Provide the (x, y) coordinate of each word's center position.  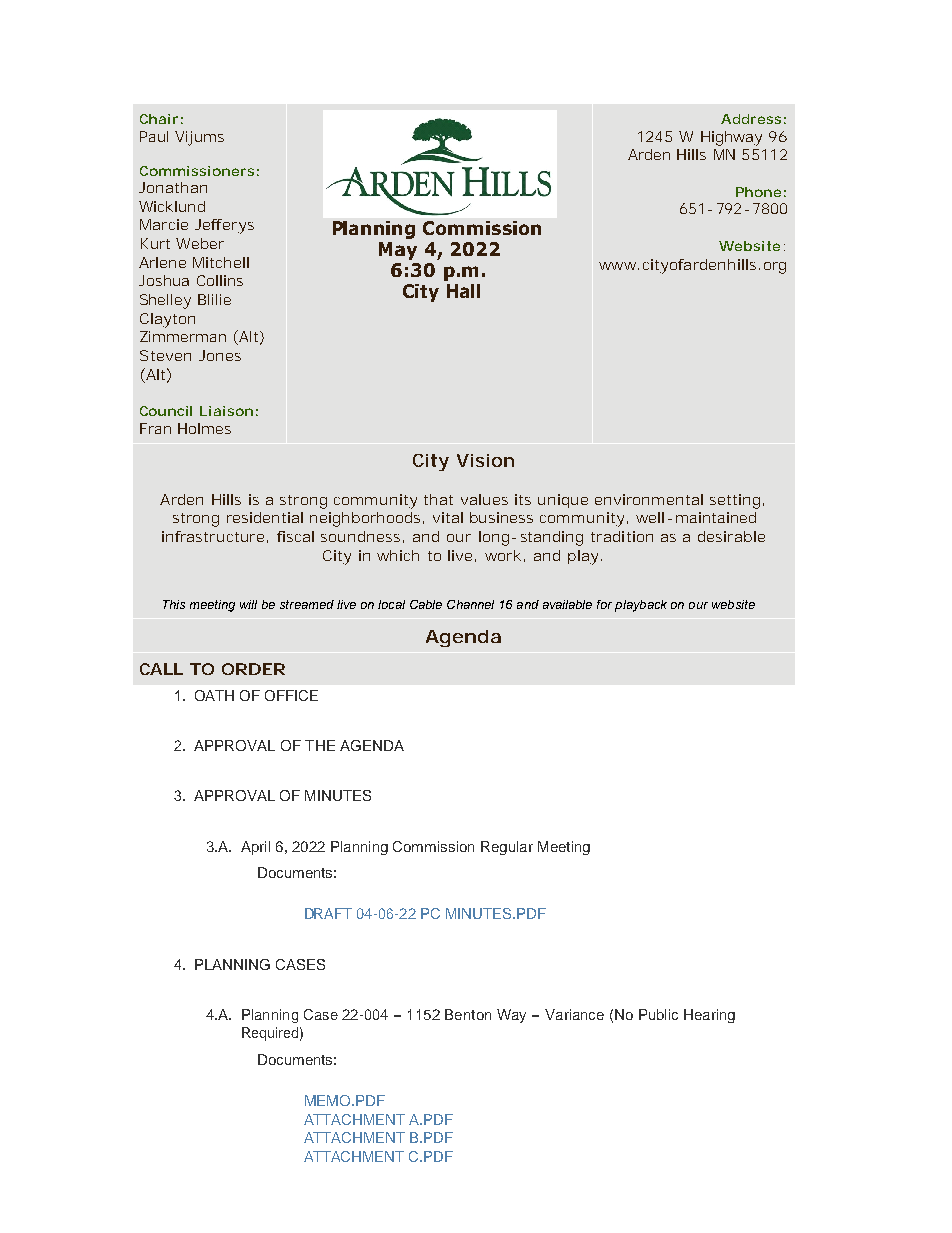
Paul (154, 136)
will (248, 604)
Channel (470, 604)
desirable (731, 536)
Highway (731, 138)
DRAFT (328, 913)
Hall (463, 291)
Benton (468, 1014)
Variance (574, 1014)
